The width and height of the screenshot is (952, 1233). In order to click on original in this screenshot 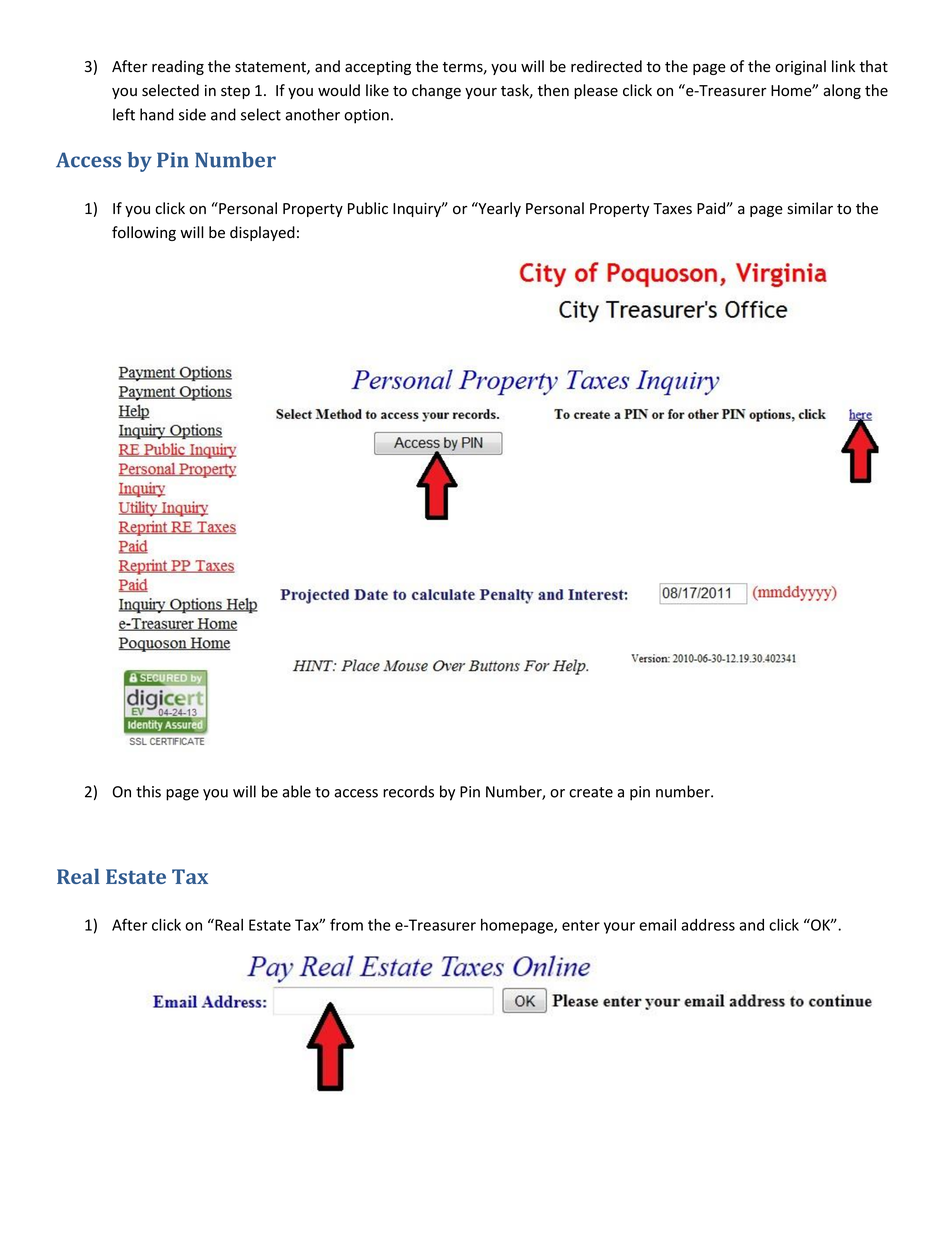, I will do `click(800, 67)`.
